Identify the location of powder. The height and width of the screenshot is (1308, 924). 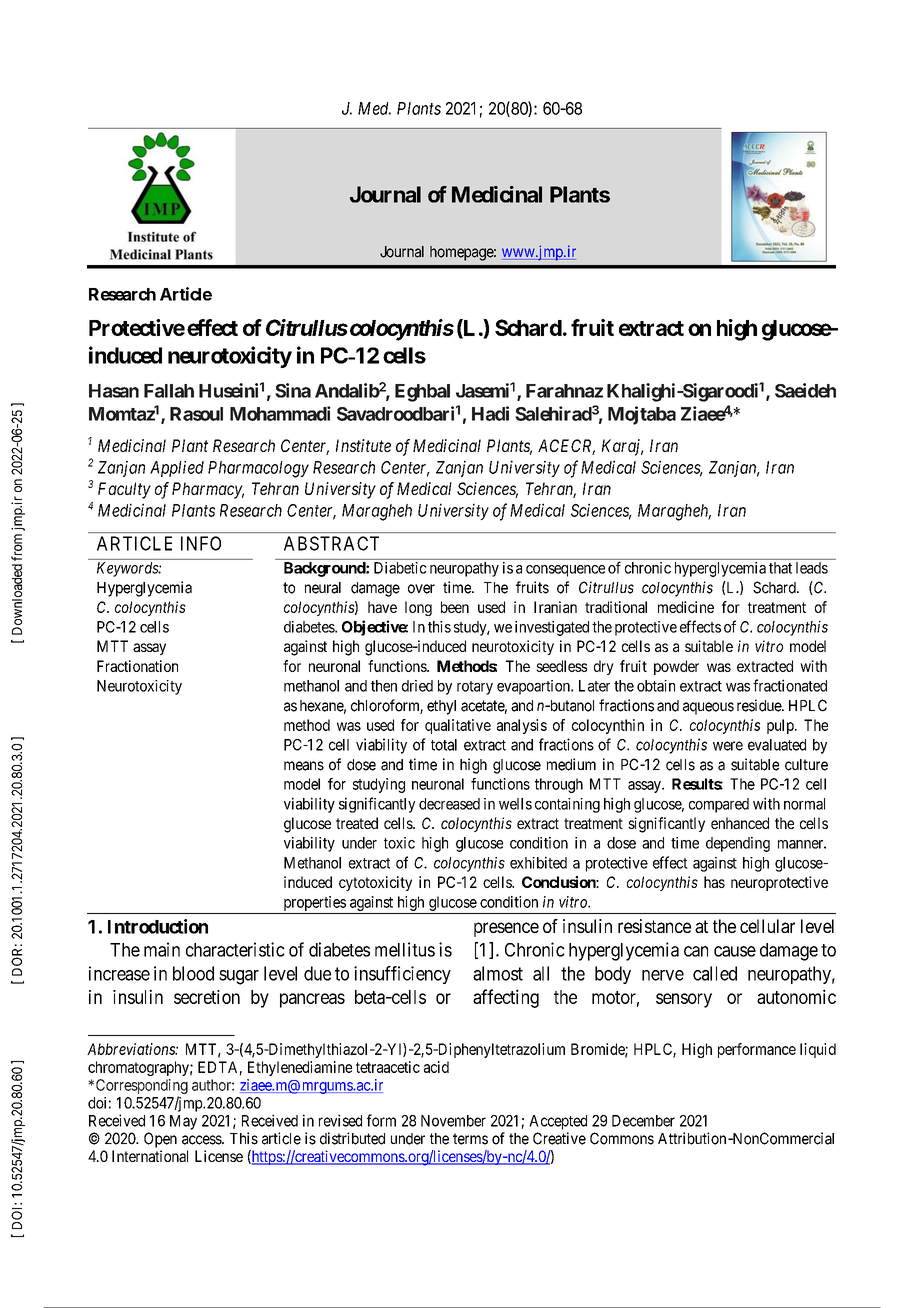
(676, 667).
